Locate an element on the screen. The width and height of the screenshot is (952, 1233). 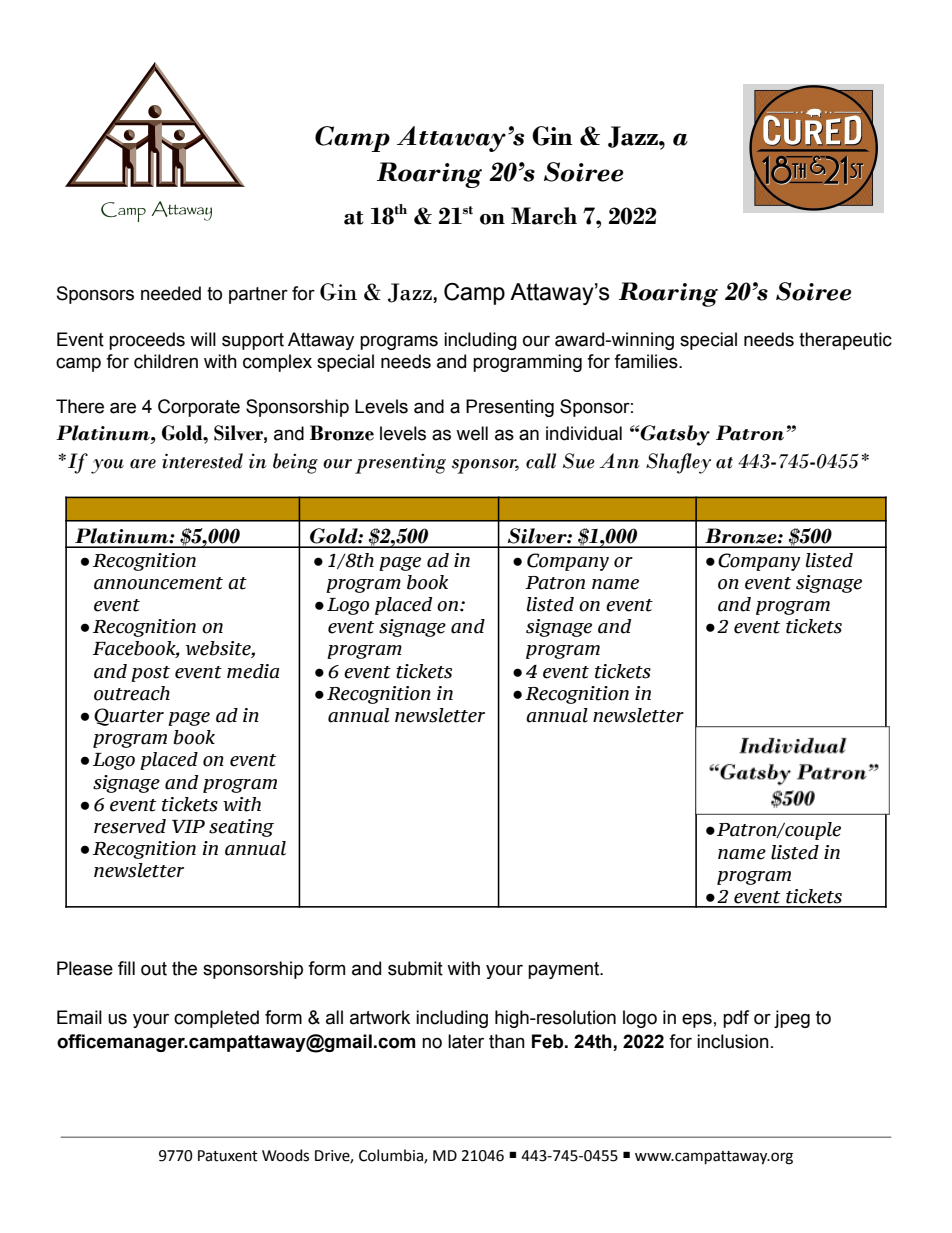
Woods is located at coordinates (285, 1155).
